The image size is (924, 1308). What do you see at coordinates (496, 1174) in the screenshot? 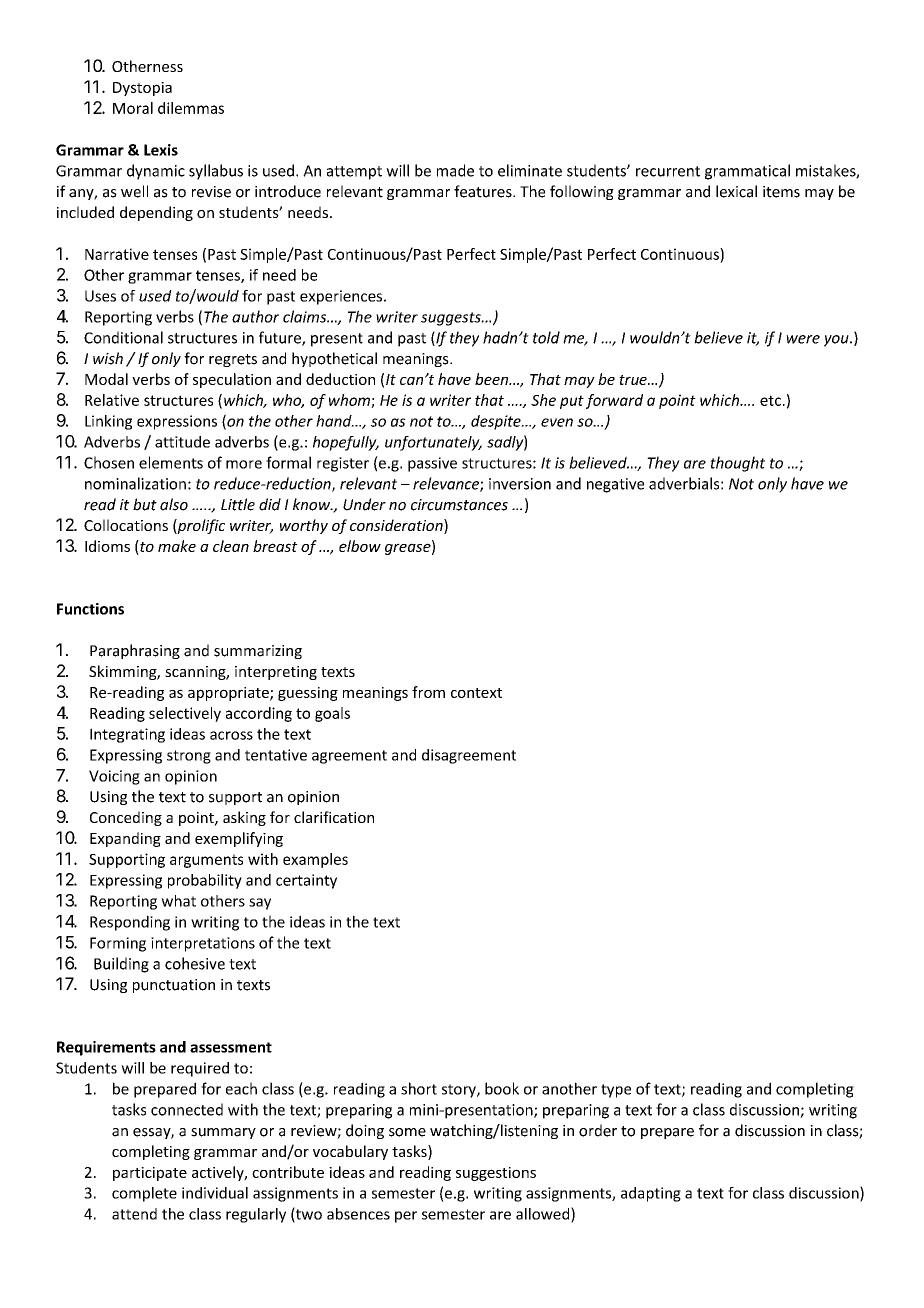
I see `suggestions` at bounding box center [496, 1174].
